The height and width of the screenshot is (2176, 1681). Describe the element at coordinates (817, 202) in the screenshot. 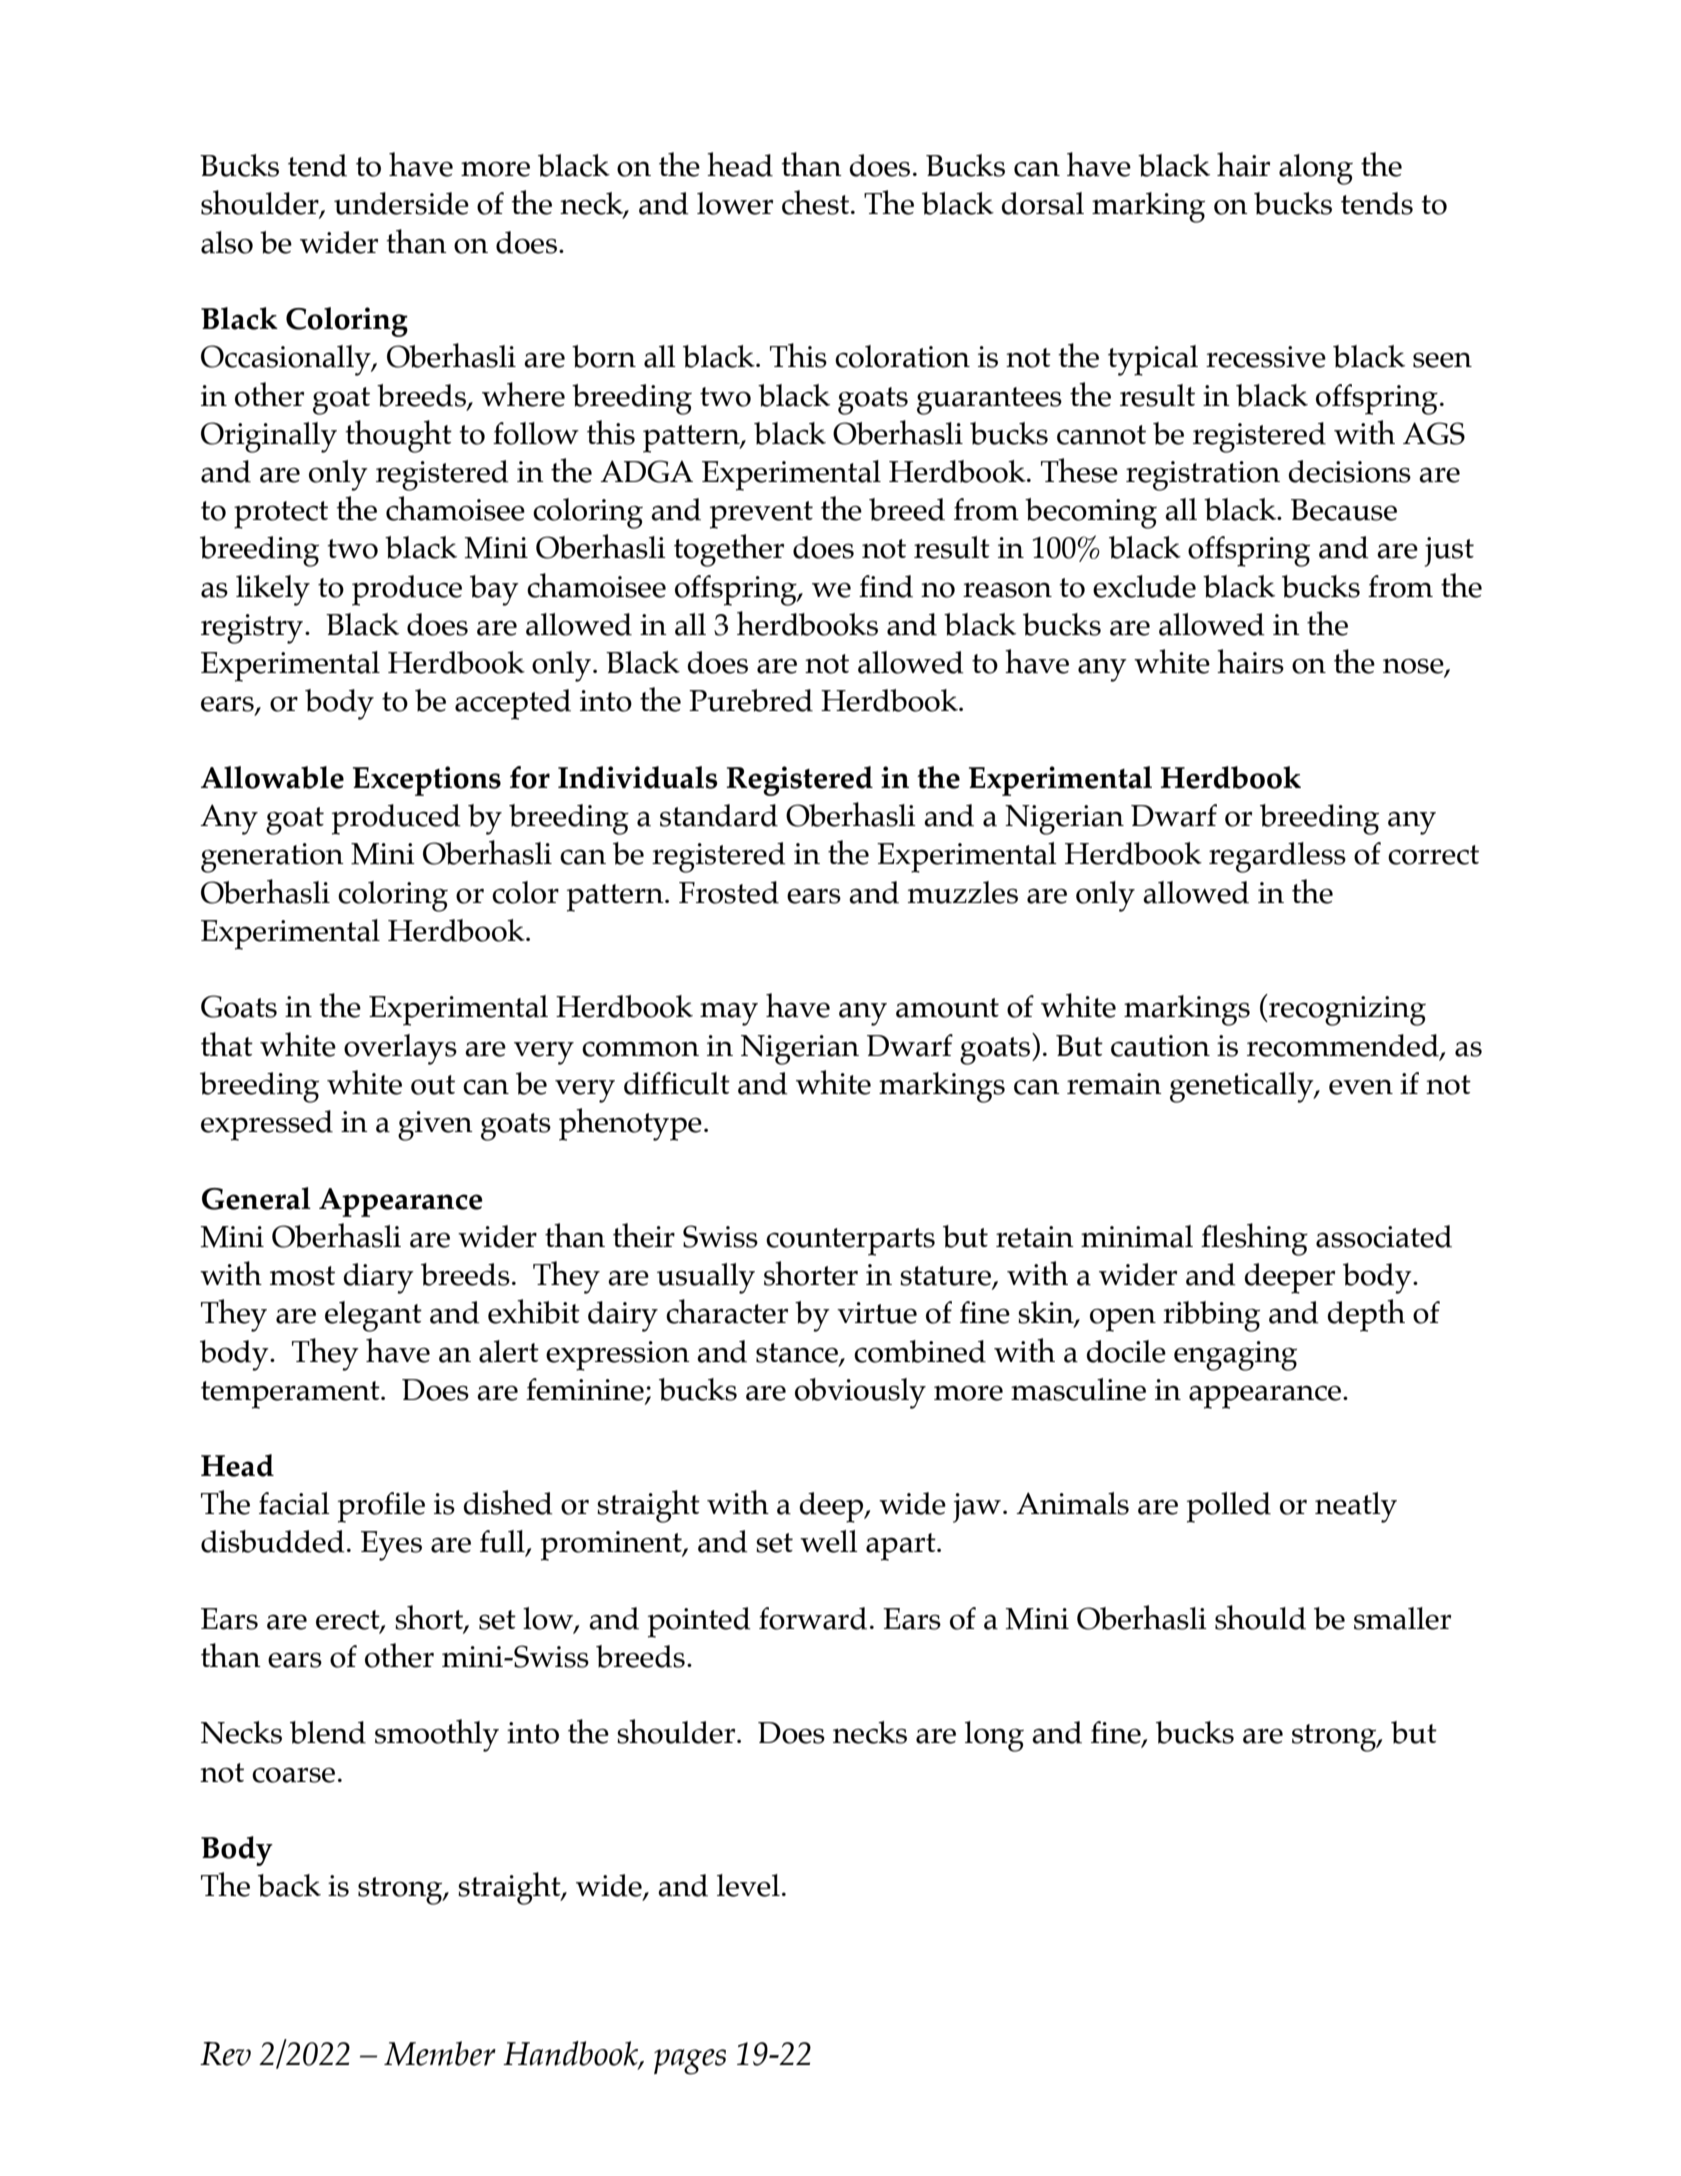

I see `chest` at that location.
